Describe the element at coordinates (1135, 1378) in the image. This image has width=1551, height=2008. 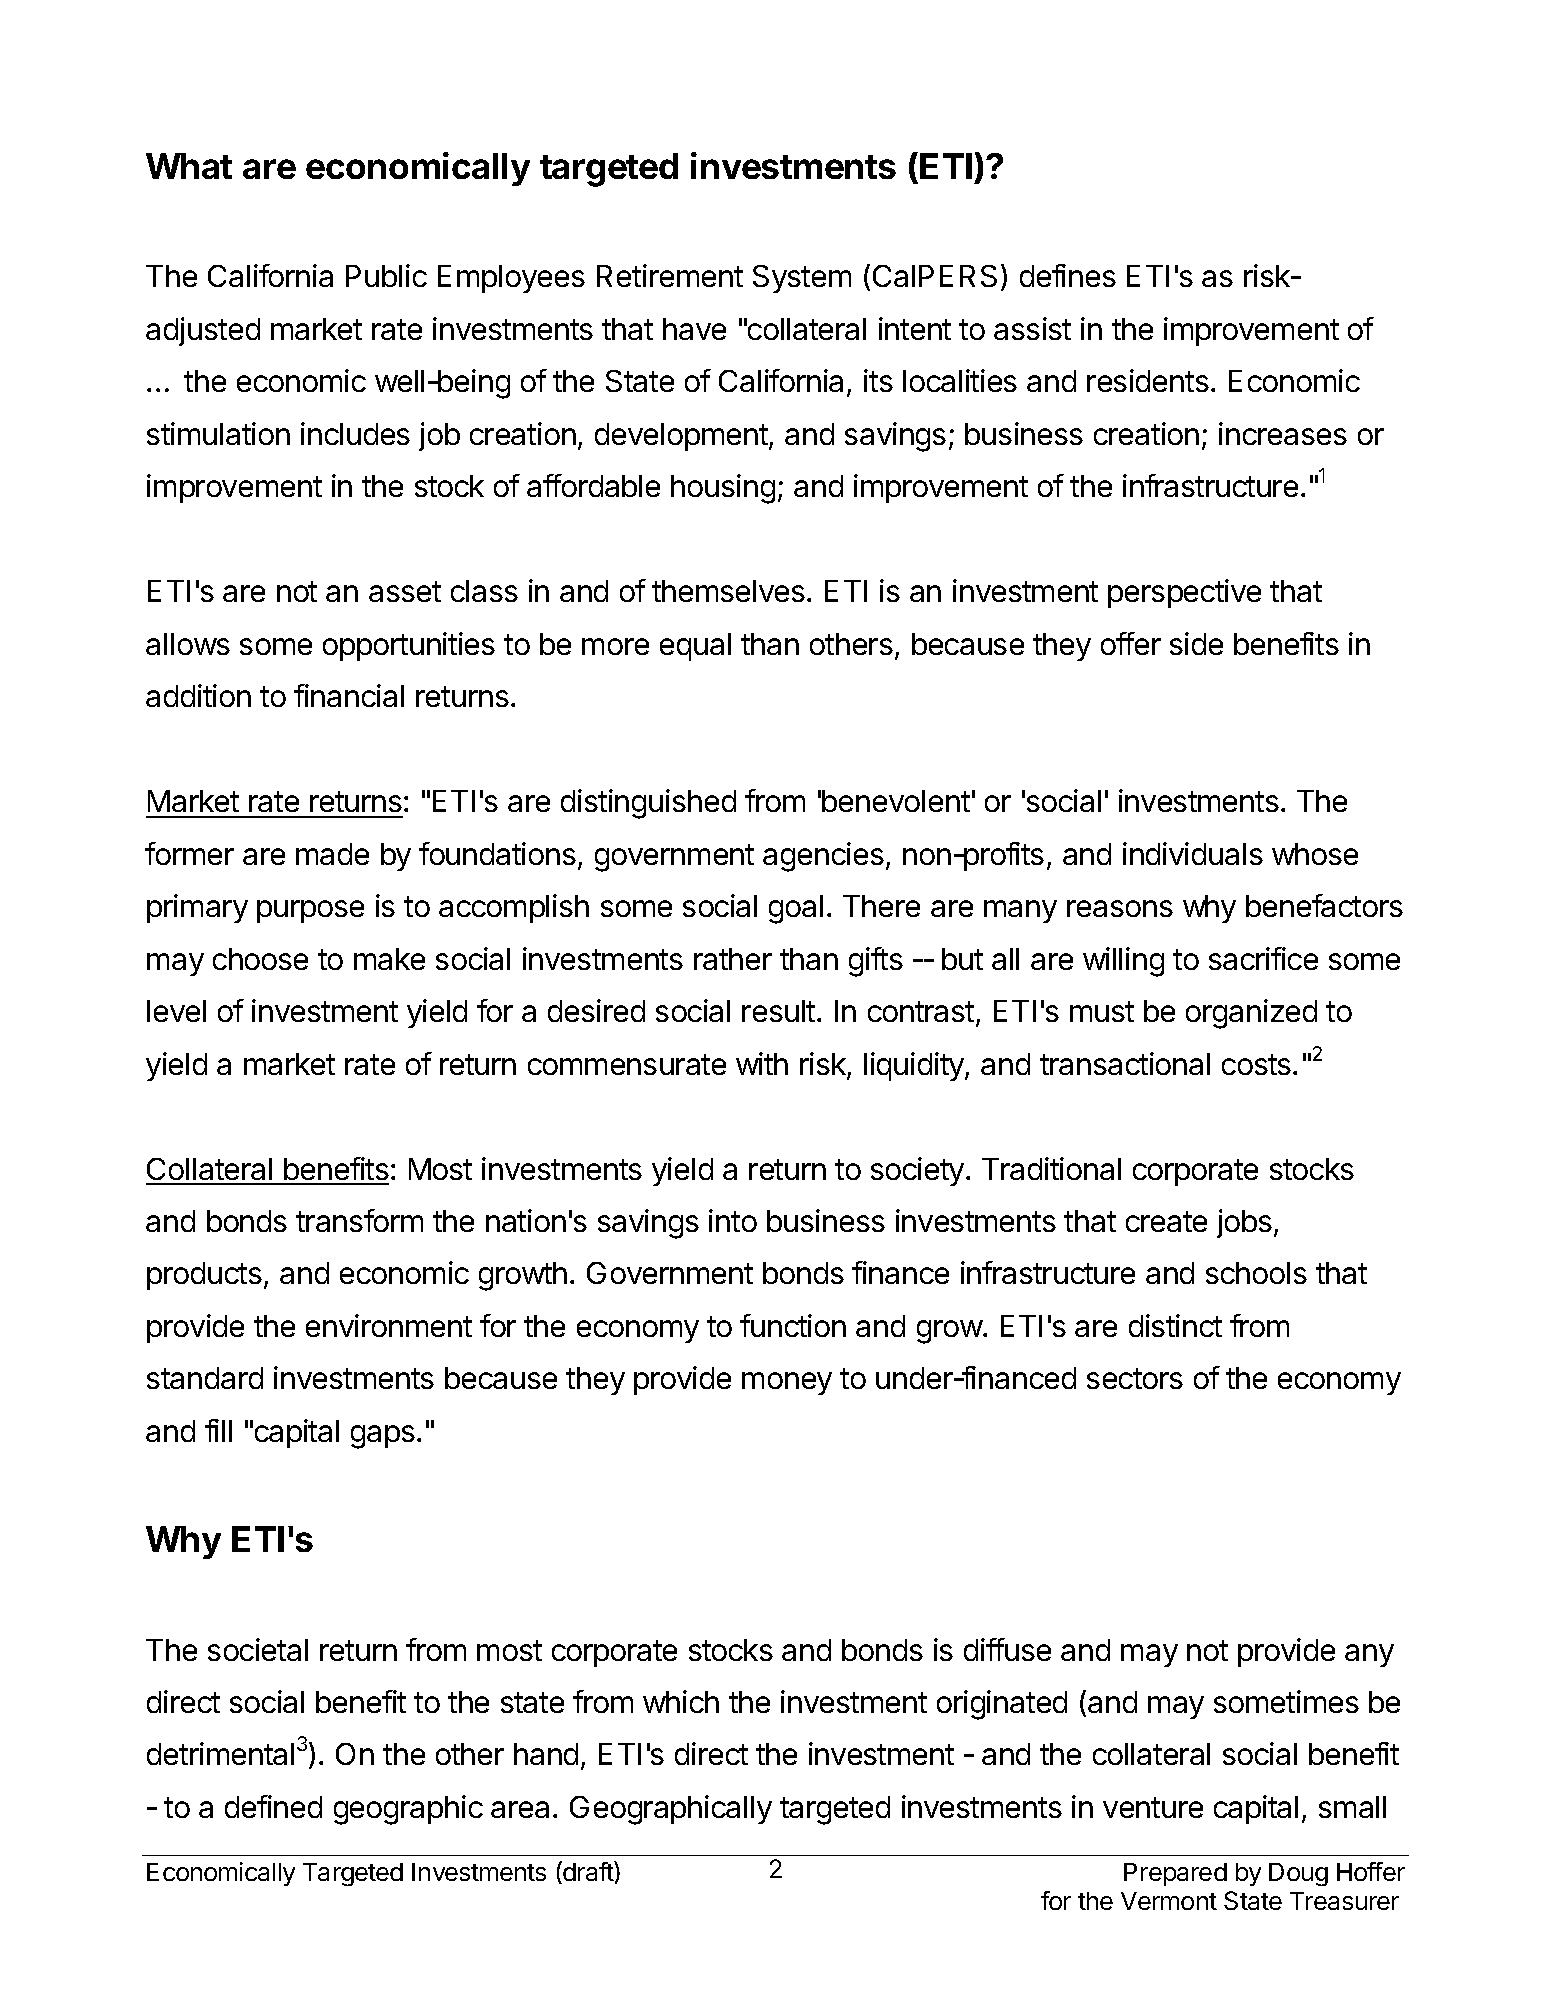
I see `sectors` at that location.
